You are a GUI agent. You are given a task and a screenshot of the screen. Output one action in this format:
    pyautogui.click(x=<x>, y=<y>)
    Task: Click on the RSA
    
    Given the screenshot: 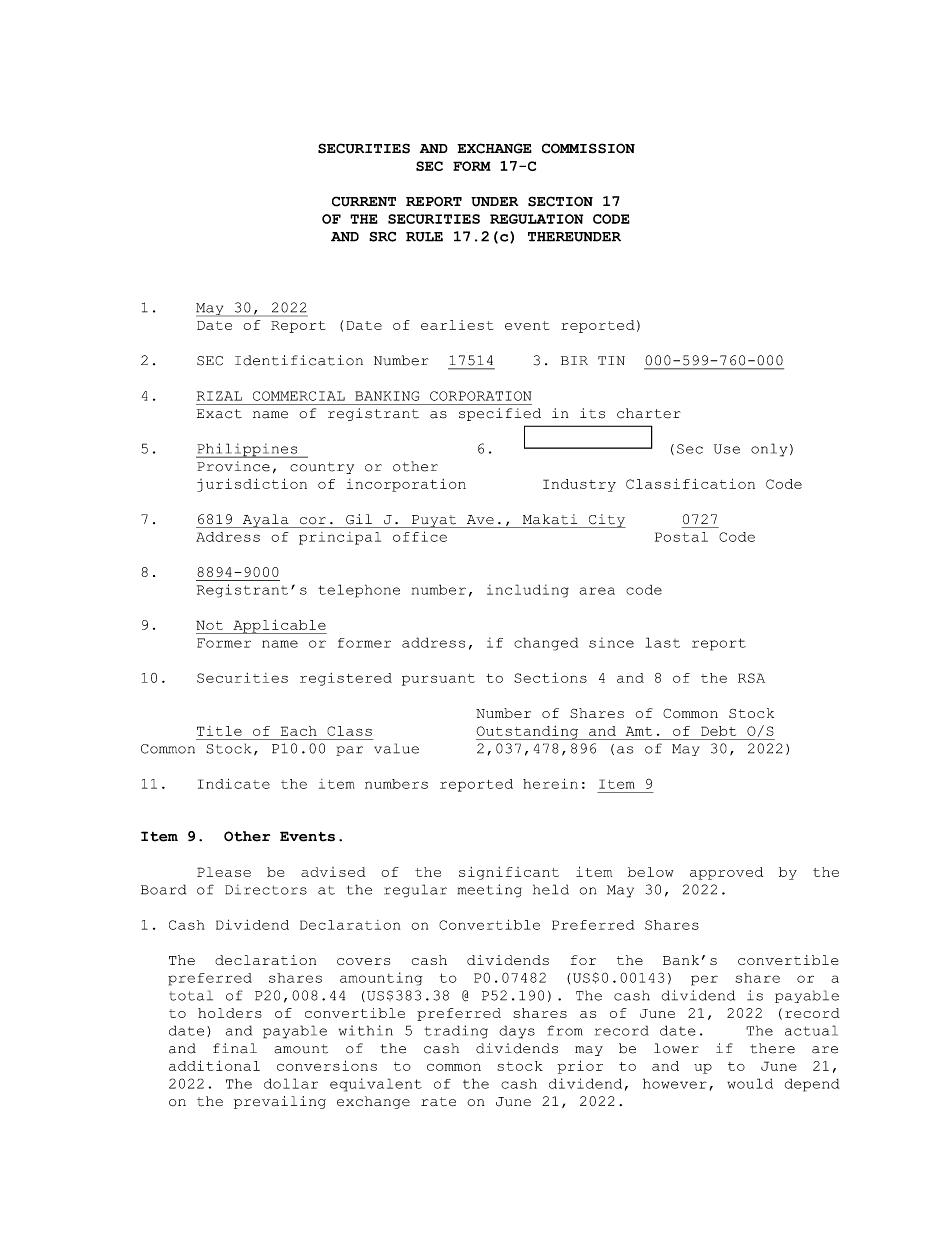 What is the action you would take?
    pyautogui.click(x=751, y=678)
